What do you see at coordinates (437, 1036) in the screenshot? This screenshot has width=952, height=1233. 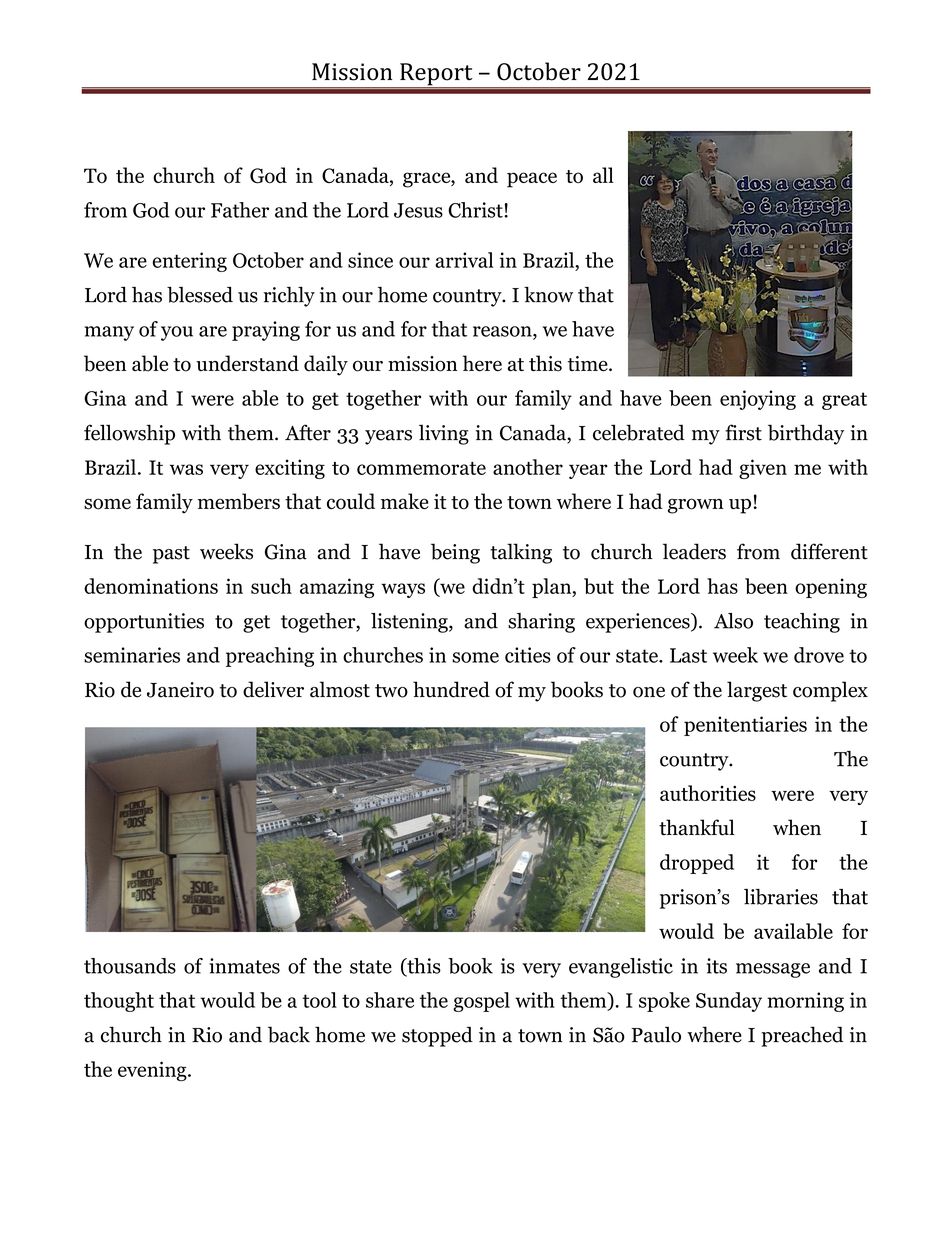 I see `stopped` at bounding box center [437, 1036].
